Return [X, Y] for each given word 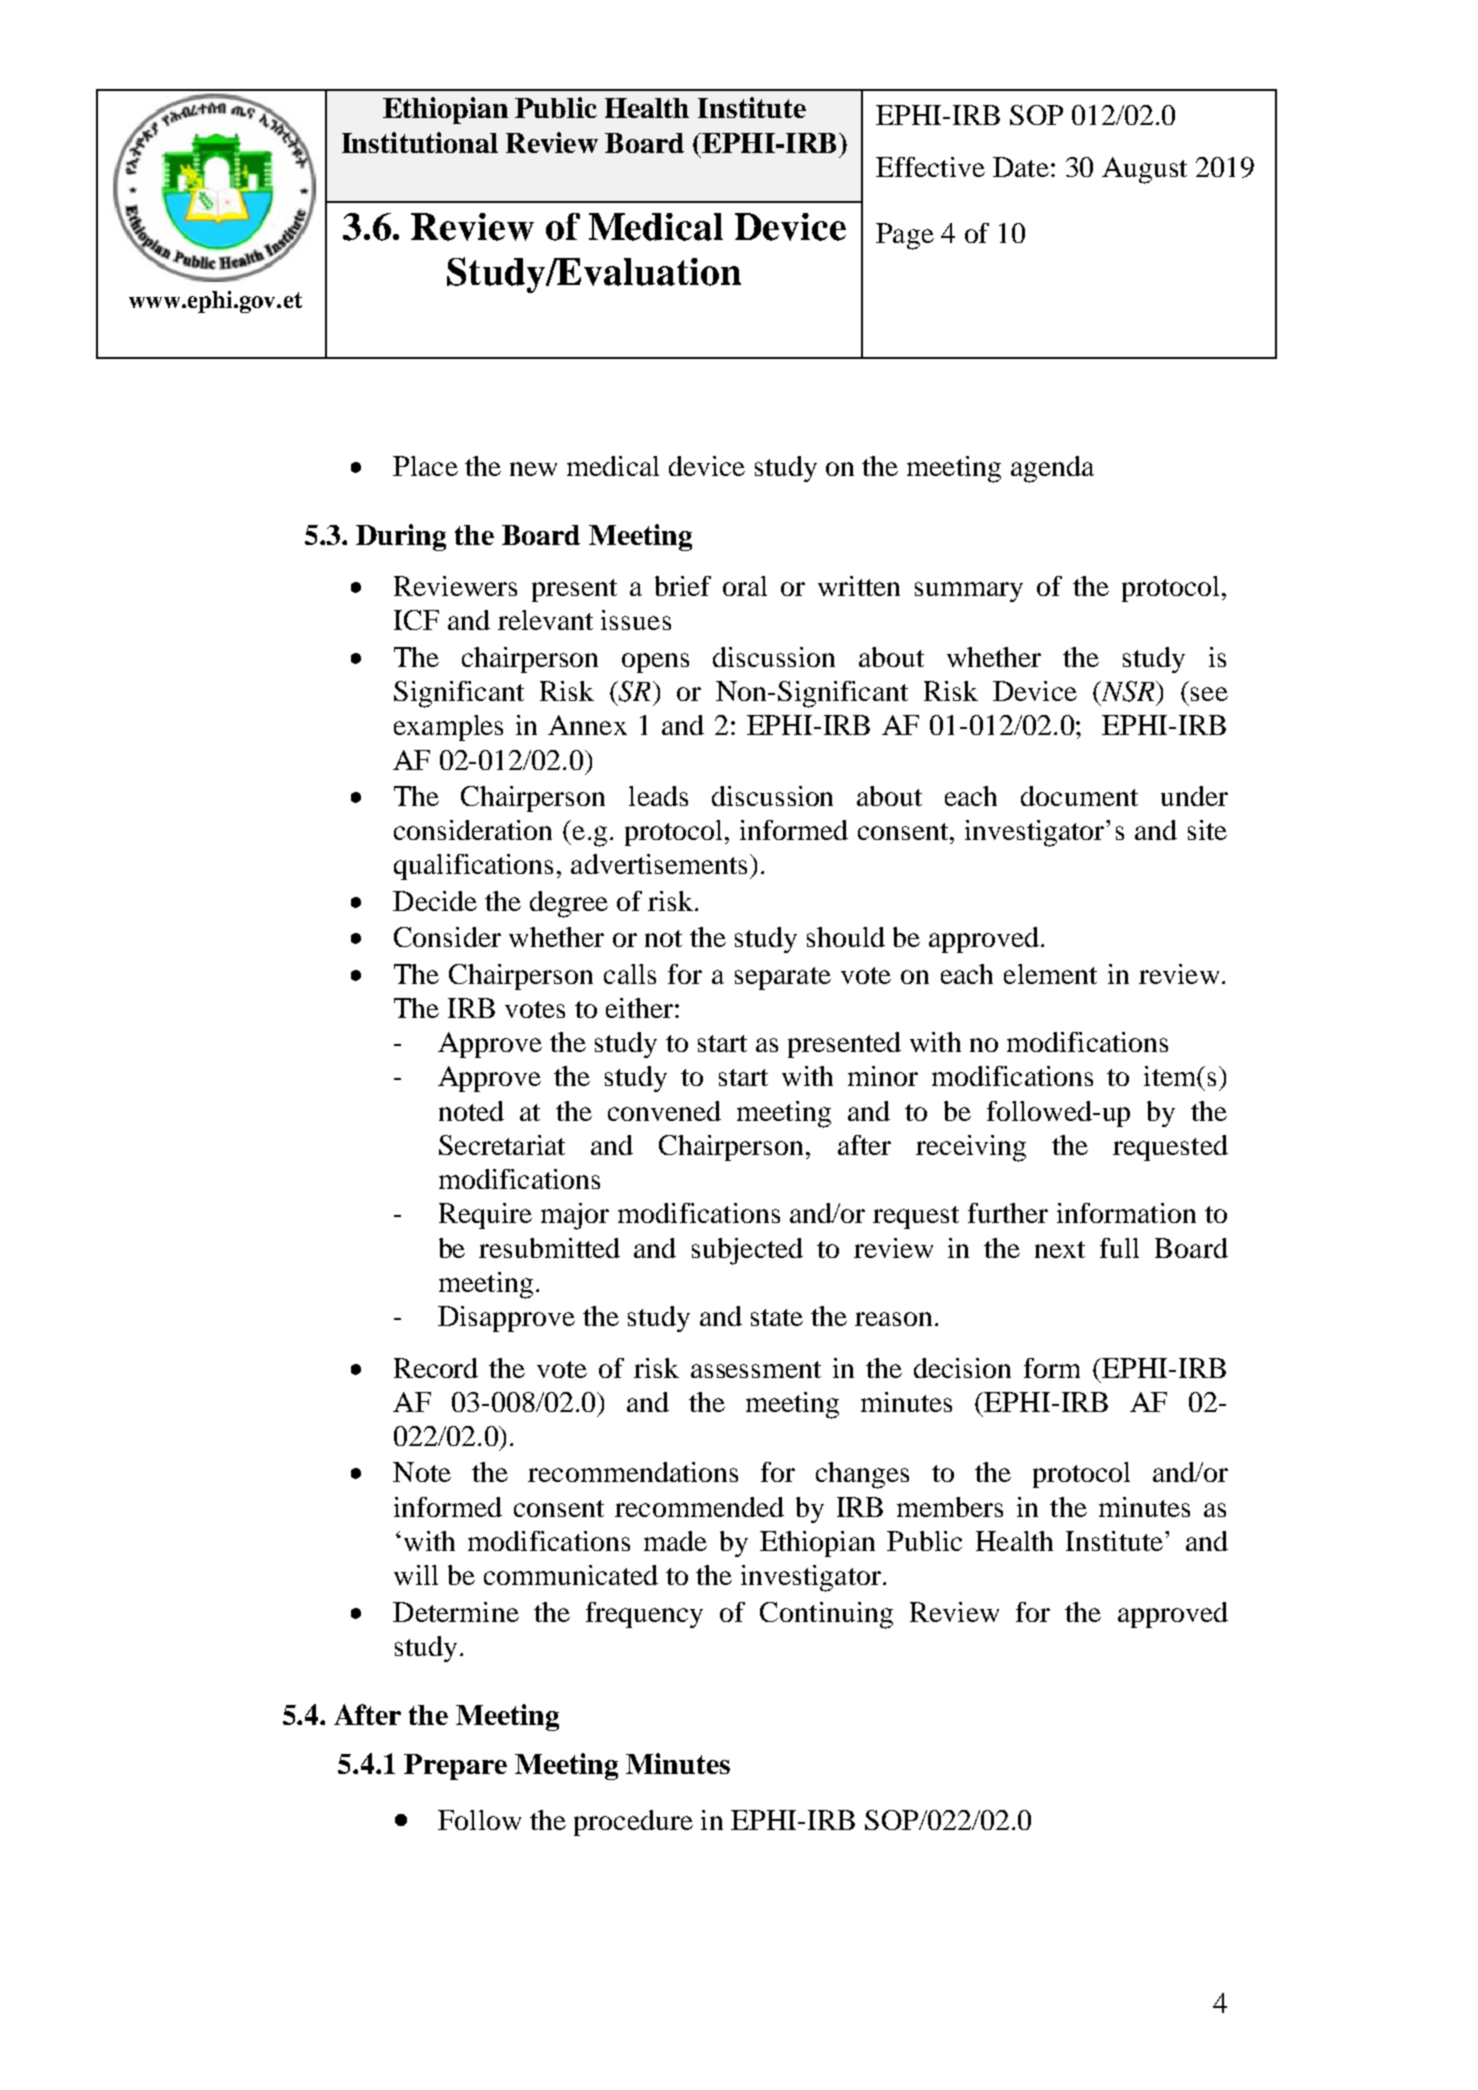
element [1050, 974]
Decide [435, 901]
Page [905, 236]
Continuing [826, 1615]
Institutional [420, 142]
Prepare [455, 1767]
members [950, 1507]
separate [783, 978]
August [1144, 170]
